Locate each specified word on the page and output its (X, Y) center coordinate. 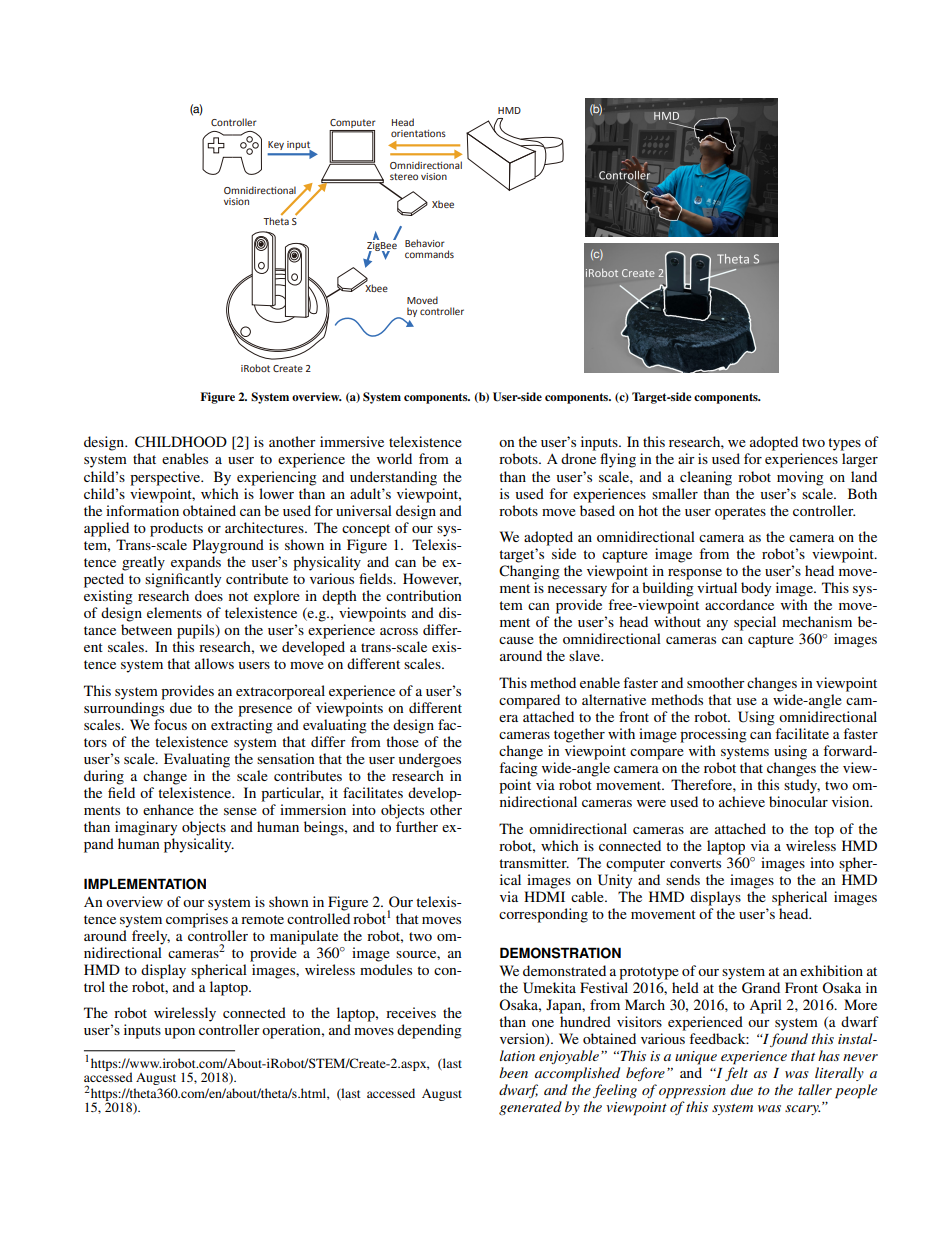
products (176, 529)
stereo (404, 176)
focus (170, 724)
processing (713, 735)
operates (740, 513)
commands (429, 254)
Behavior (425, 243)
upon (179, 1033)
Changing (529, 572)
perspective (166, 478)
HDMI (544, 896)
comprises (197, 920)
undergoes (429, 760)
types (844, 444)
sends (683, 879)
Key (276, 145)
